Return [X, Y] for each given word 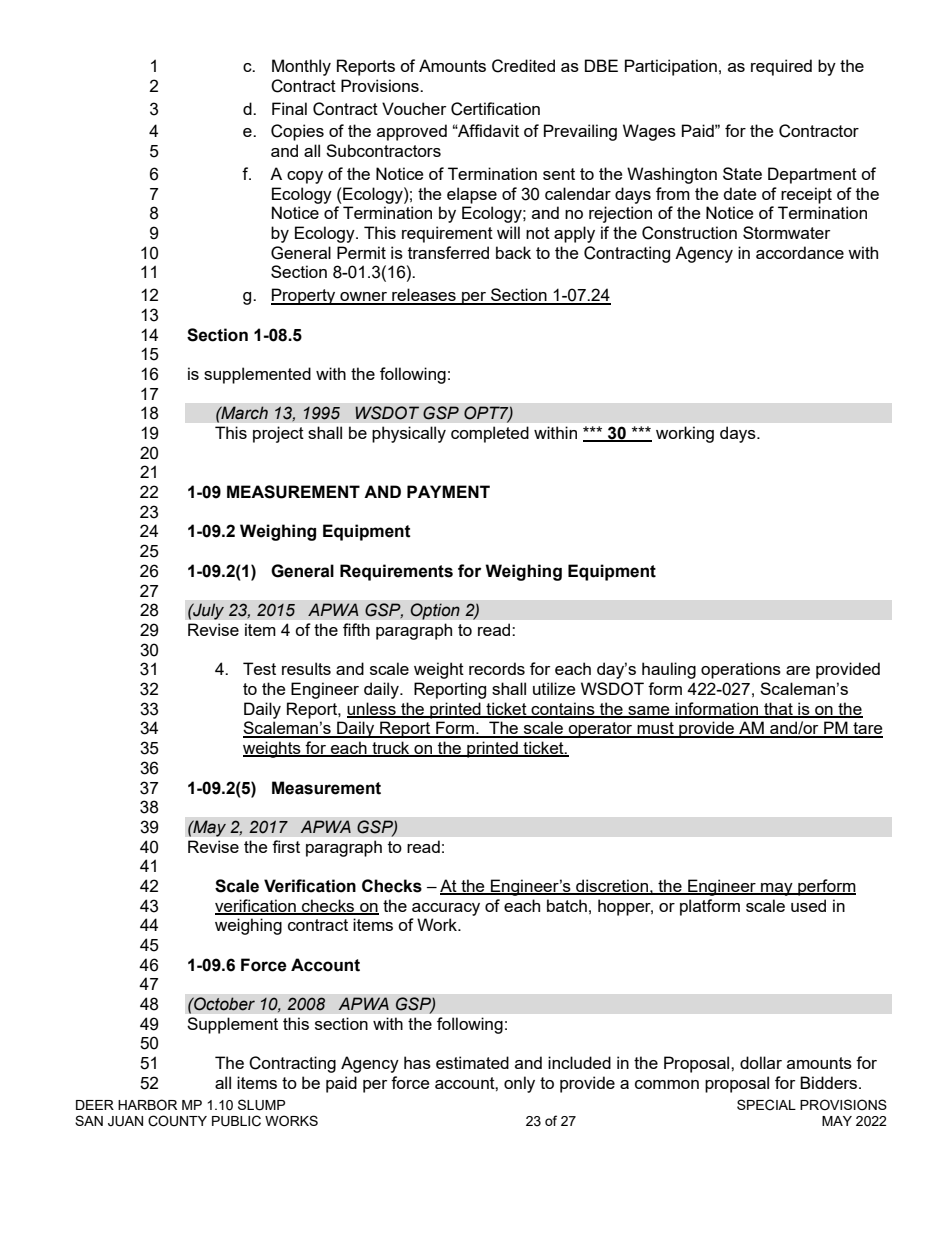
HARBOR [147, 1104]
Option [435, 611]
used [808, 905]
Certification [495, 109]
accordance [800, 252]
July [207, 611]
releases [424, 296]
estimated [472, 1062]
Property [304, 296]
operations [741, 670]
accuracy [446, 909]
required [781, 67]
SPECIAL [766, 1105]
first [286, 846]
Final [289, 108]
